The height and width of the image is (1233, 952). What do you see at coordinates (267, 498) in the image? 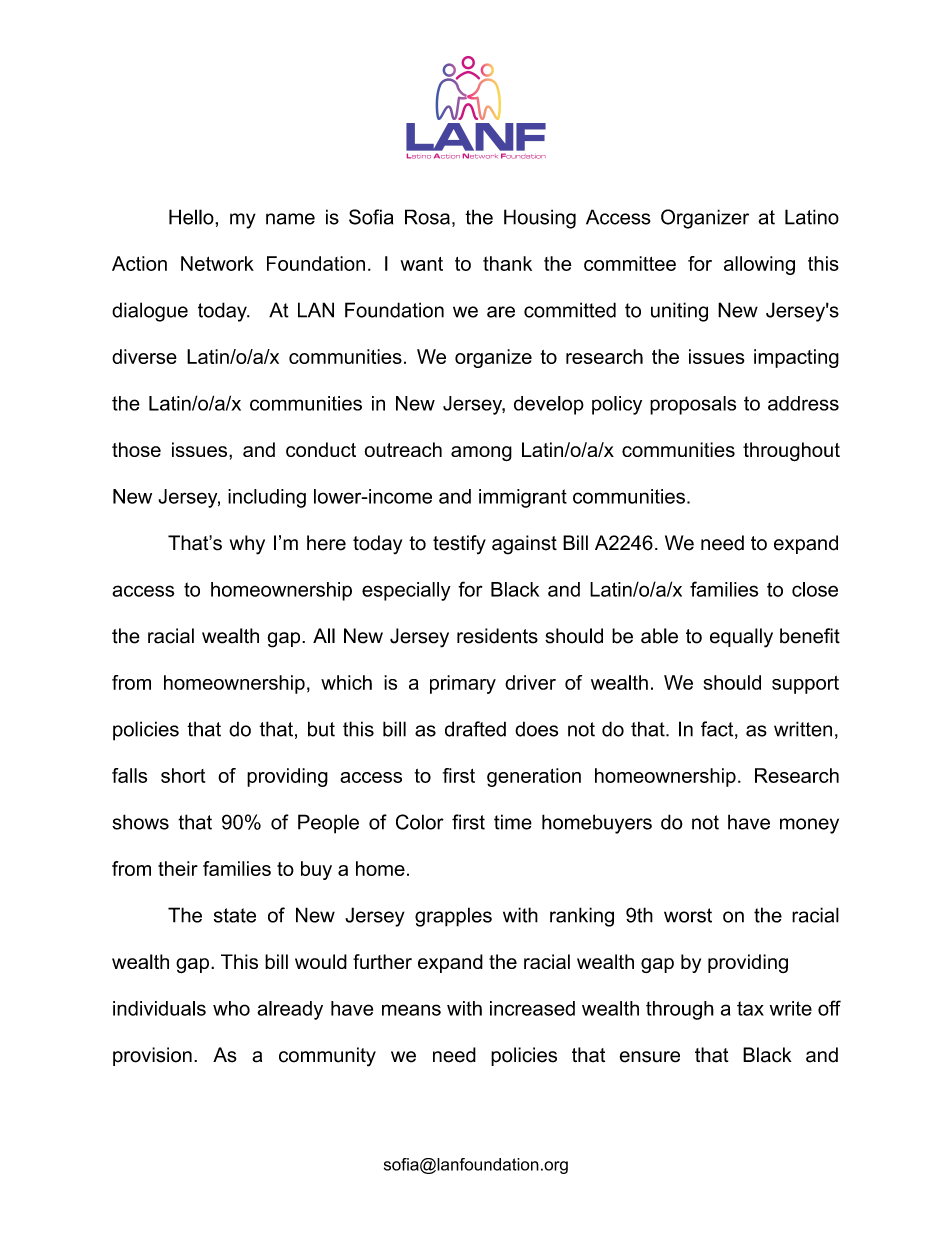
I see `including` at bounding box center [267, 498].
